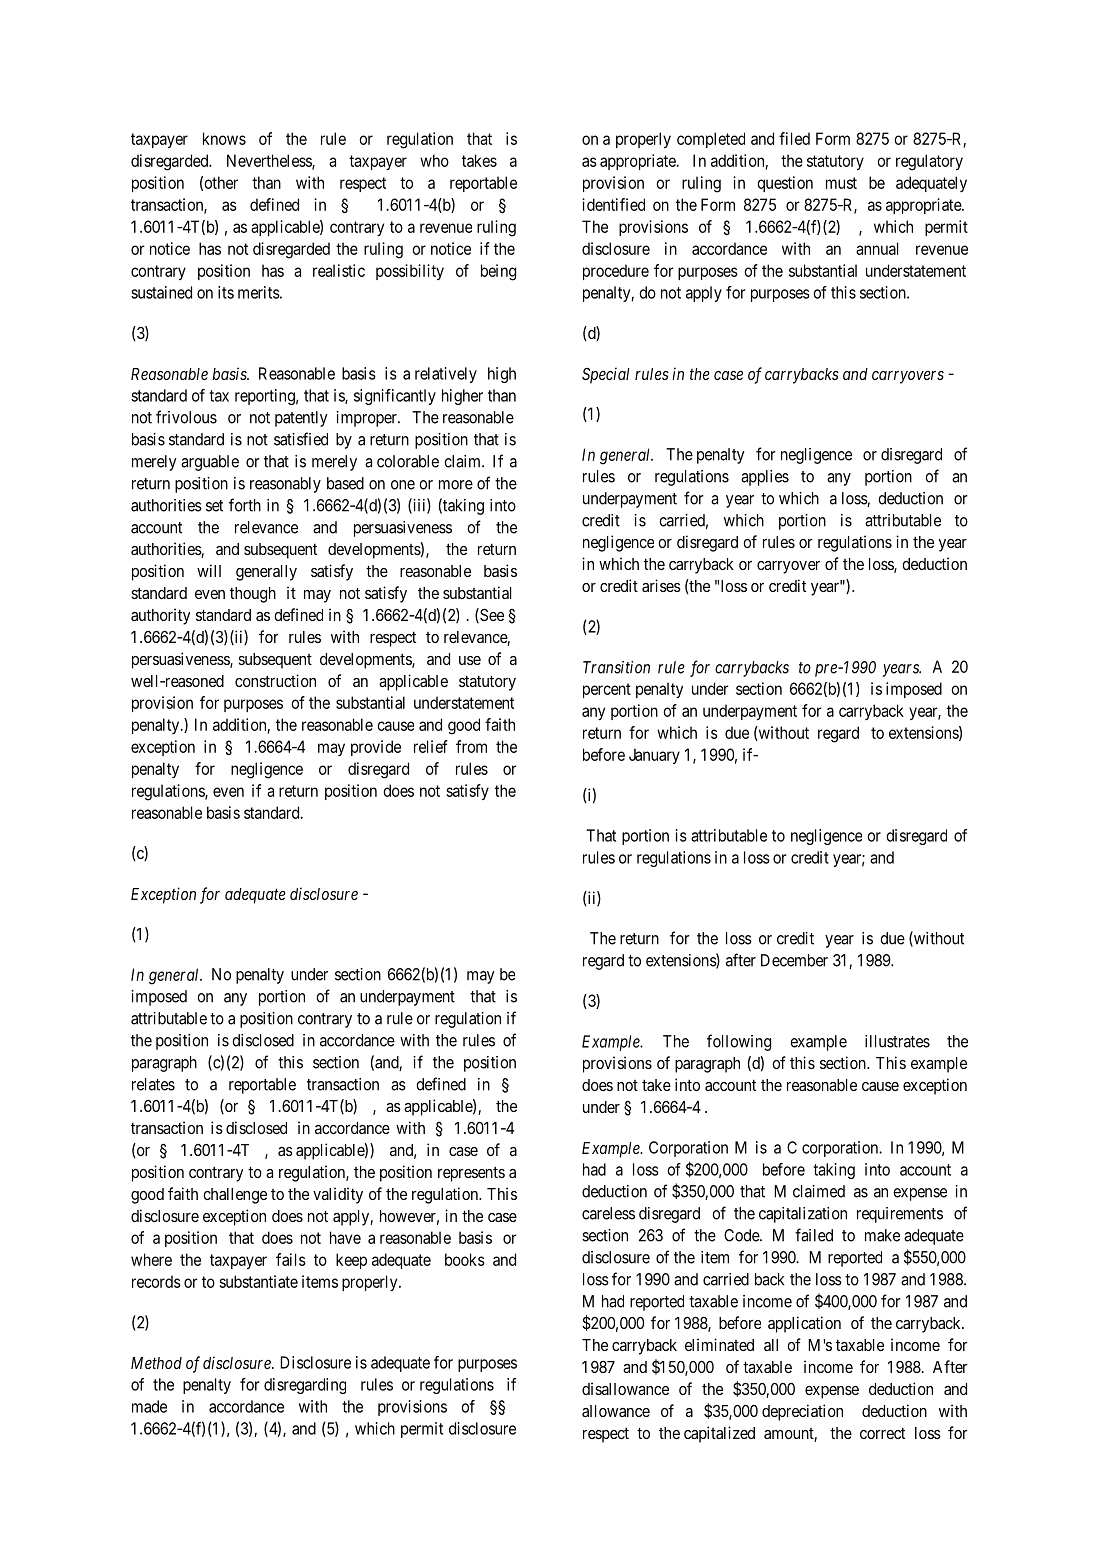 The width and height of the document is (1098, 1552). What do you see at coordinates (661, 585) in the document?
I see `arises` at bounding box center [661, 585].
